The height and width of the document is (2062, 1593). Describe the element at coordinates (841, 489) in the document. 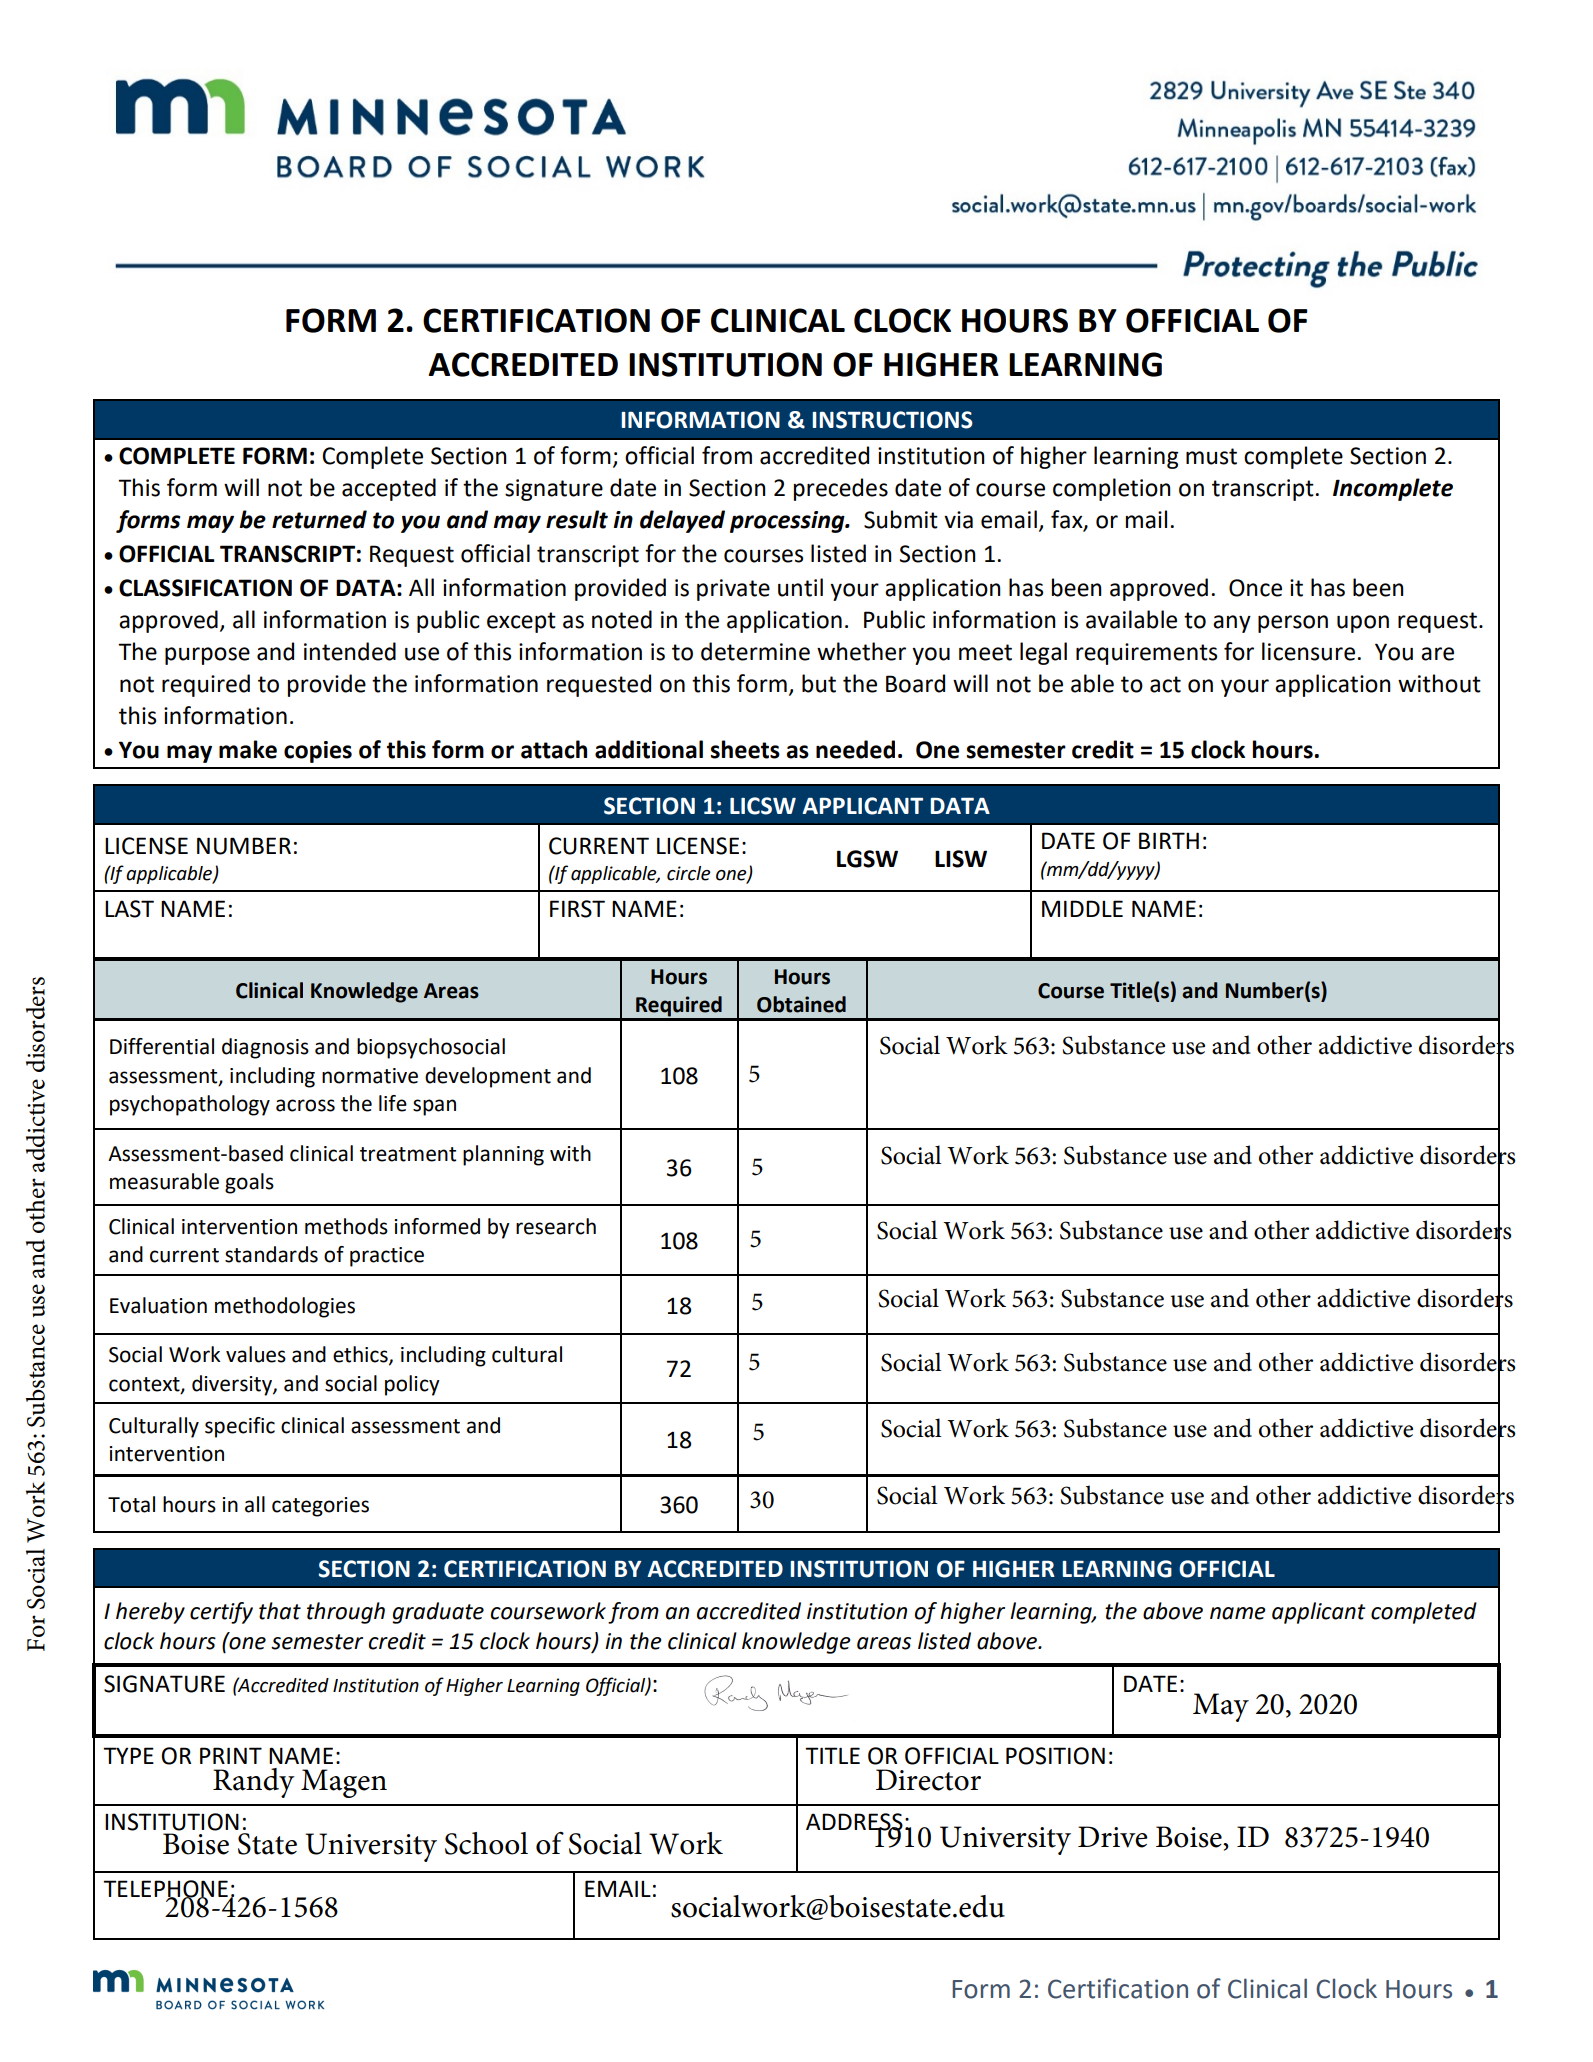

I see `precedes` at that location.
